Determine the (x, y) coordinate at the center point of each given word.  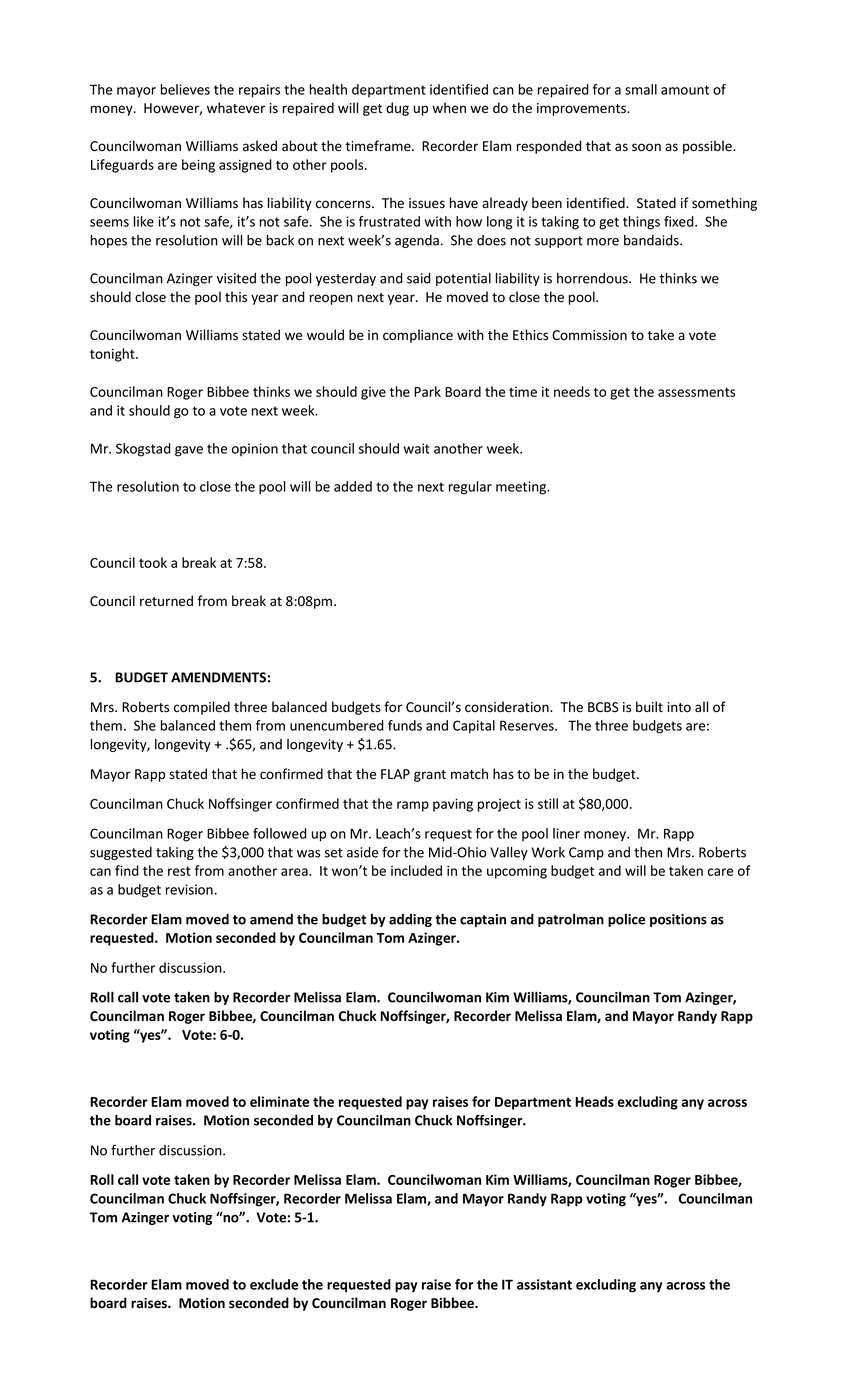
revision (189, 889)
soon (646, 147)
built (649, 706)
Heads (594, 1101)
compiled (202, 708)
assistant (544, 1284)
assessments (696, 392)
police (626, 920)
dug (397, 109)
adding (410, 920)
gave (189, 451)
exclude (274, 1284)
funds (405, 725)
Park (427, 391)
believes (185, 89)
